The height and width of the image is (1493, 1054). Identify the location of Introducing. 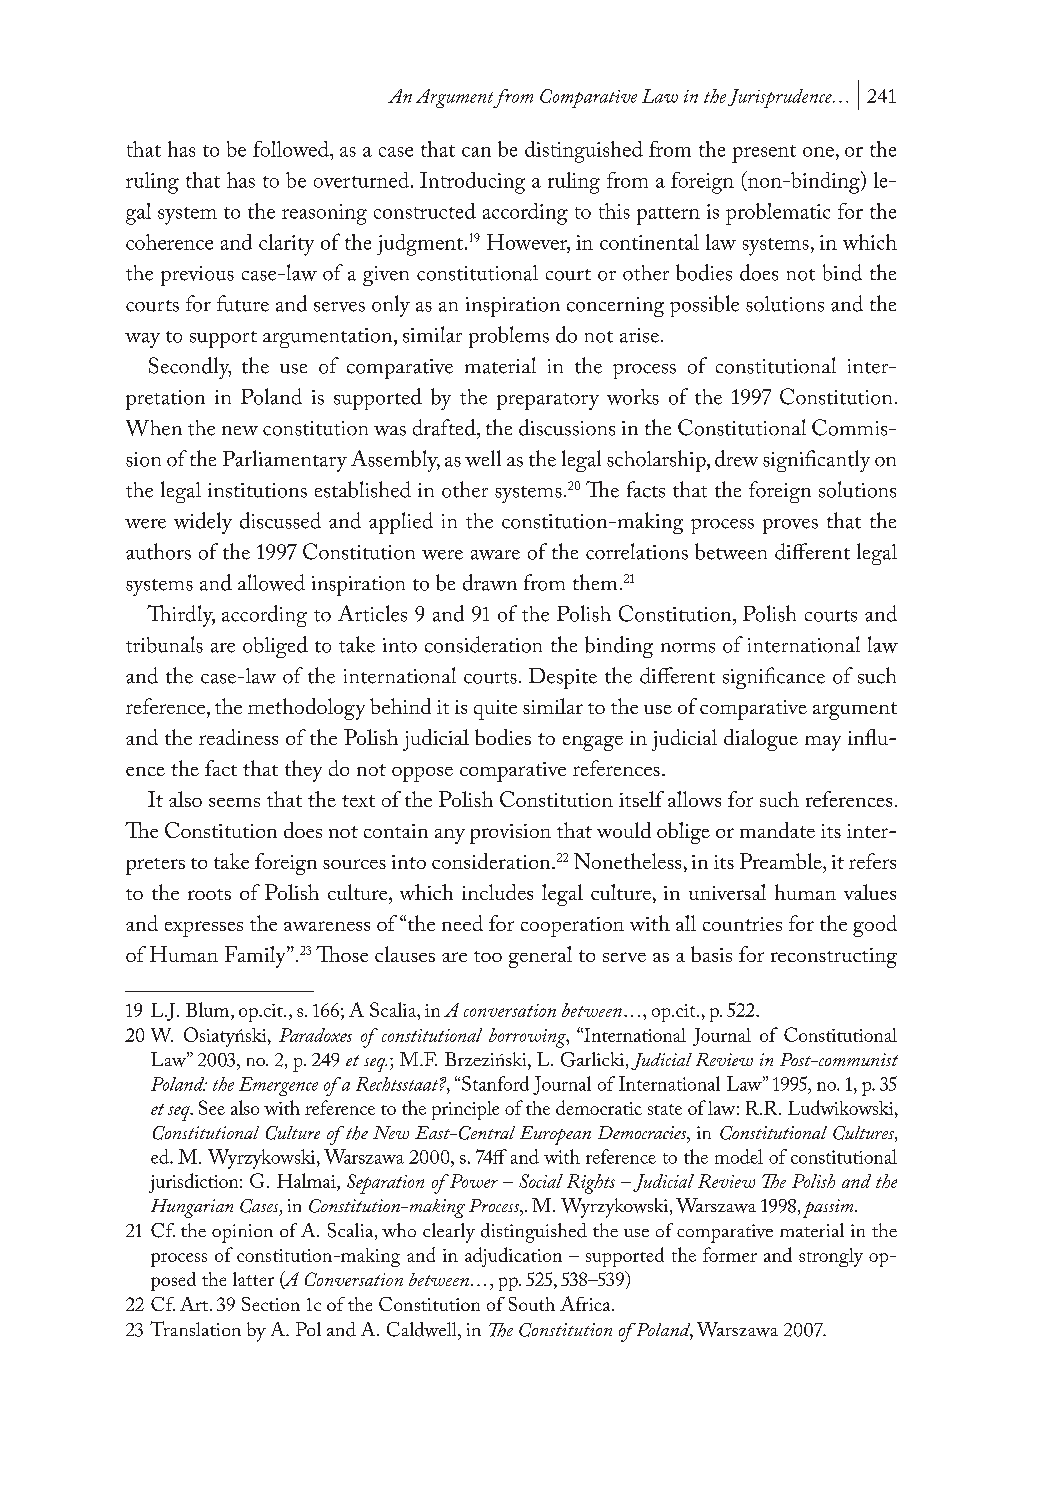
(472, 183).
